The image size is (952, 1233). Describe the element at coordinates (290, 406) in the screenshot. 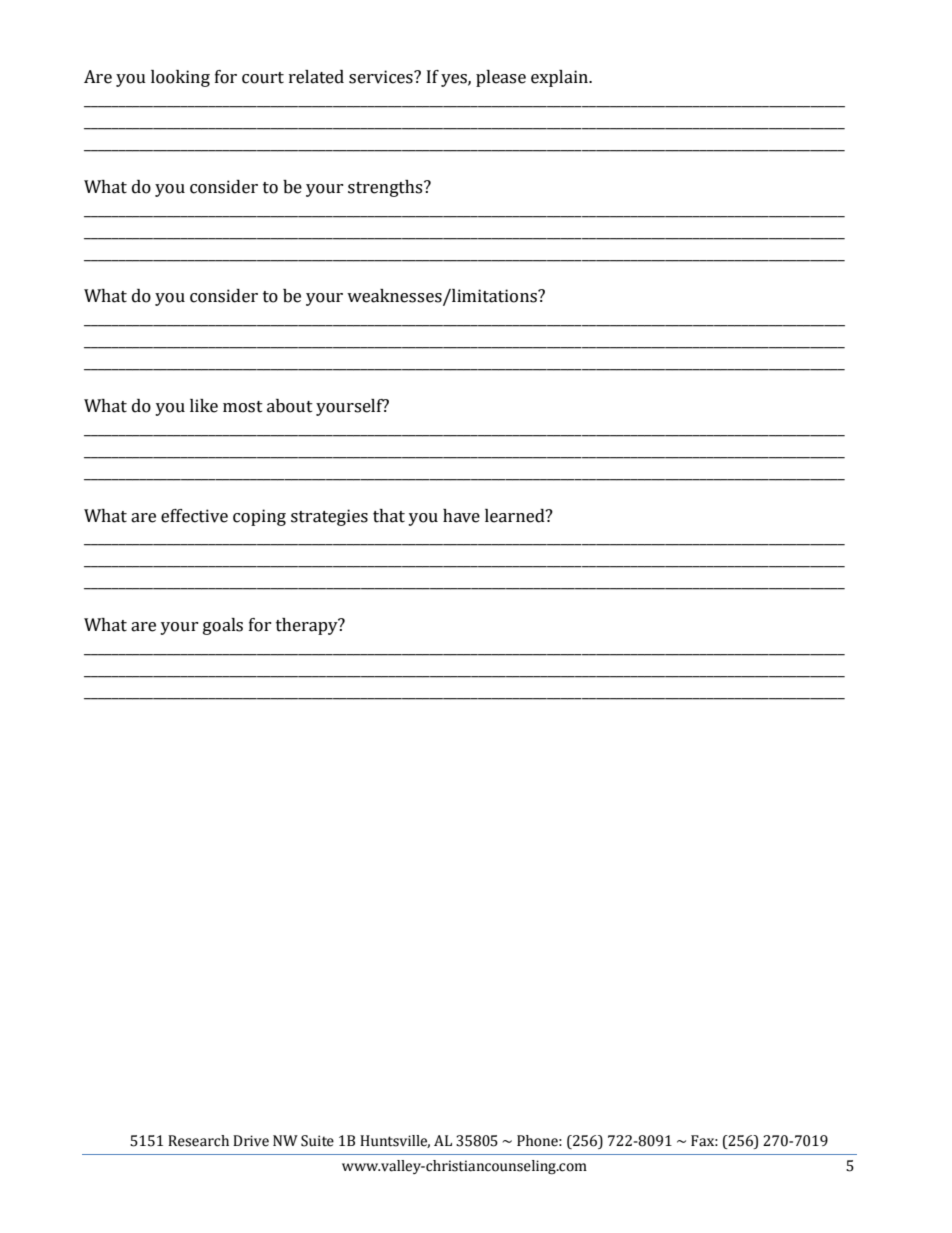

I see `about` at that location.
